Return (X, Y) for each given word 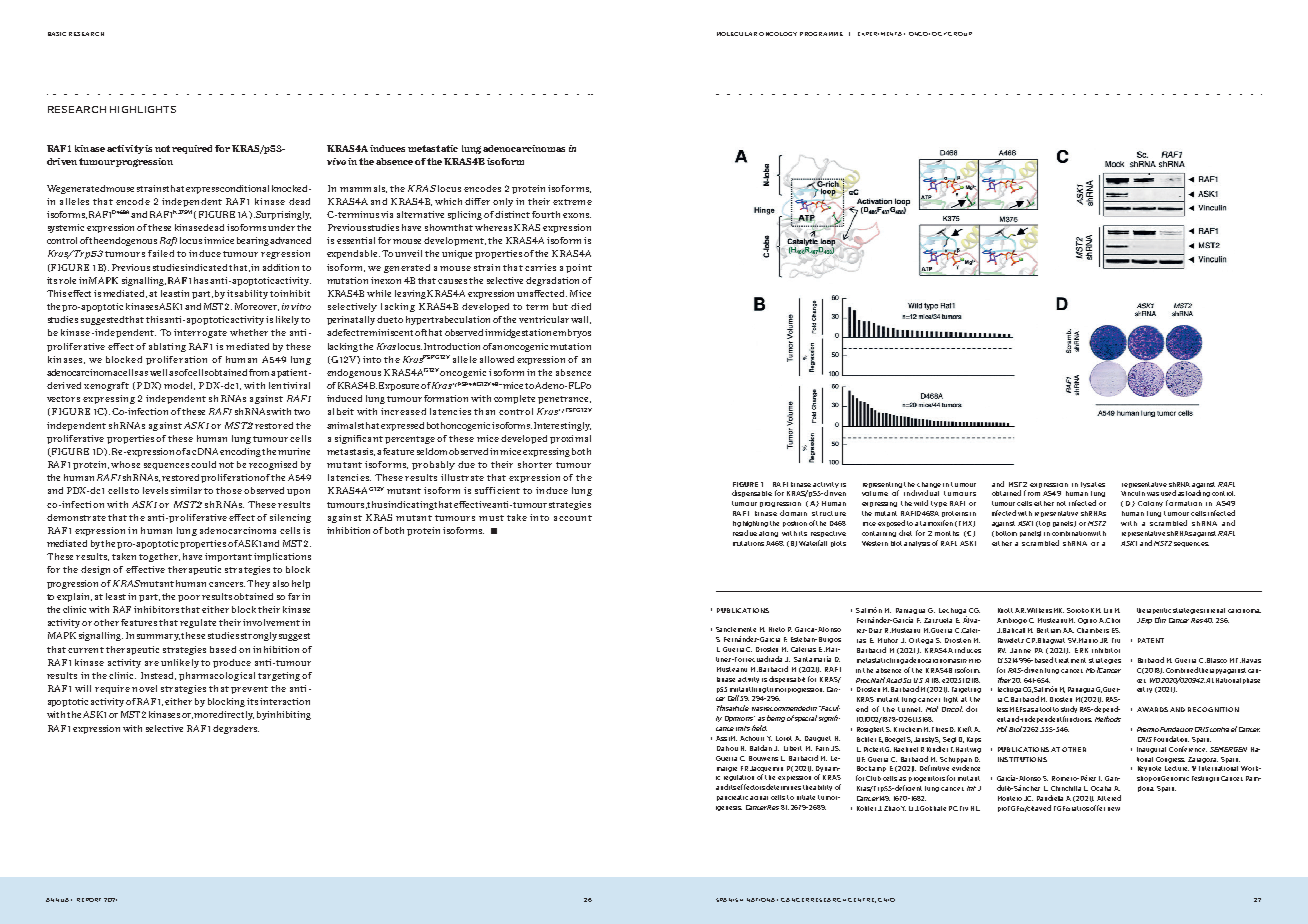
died (581, 306)
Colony (1150, 504)
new (1114, 809)
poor (189, 598)
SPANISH (729, 900)
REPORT (89, 900)
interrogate (200, 333)
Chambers (1093, 630)
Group (960, 34)
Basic (57, 34)
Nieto (777, 629)
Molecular (737, 34)
